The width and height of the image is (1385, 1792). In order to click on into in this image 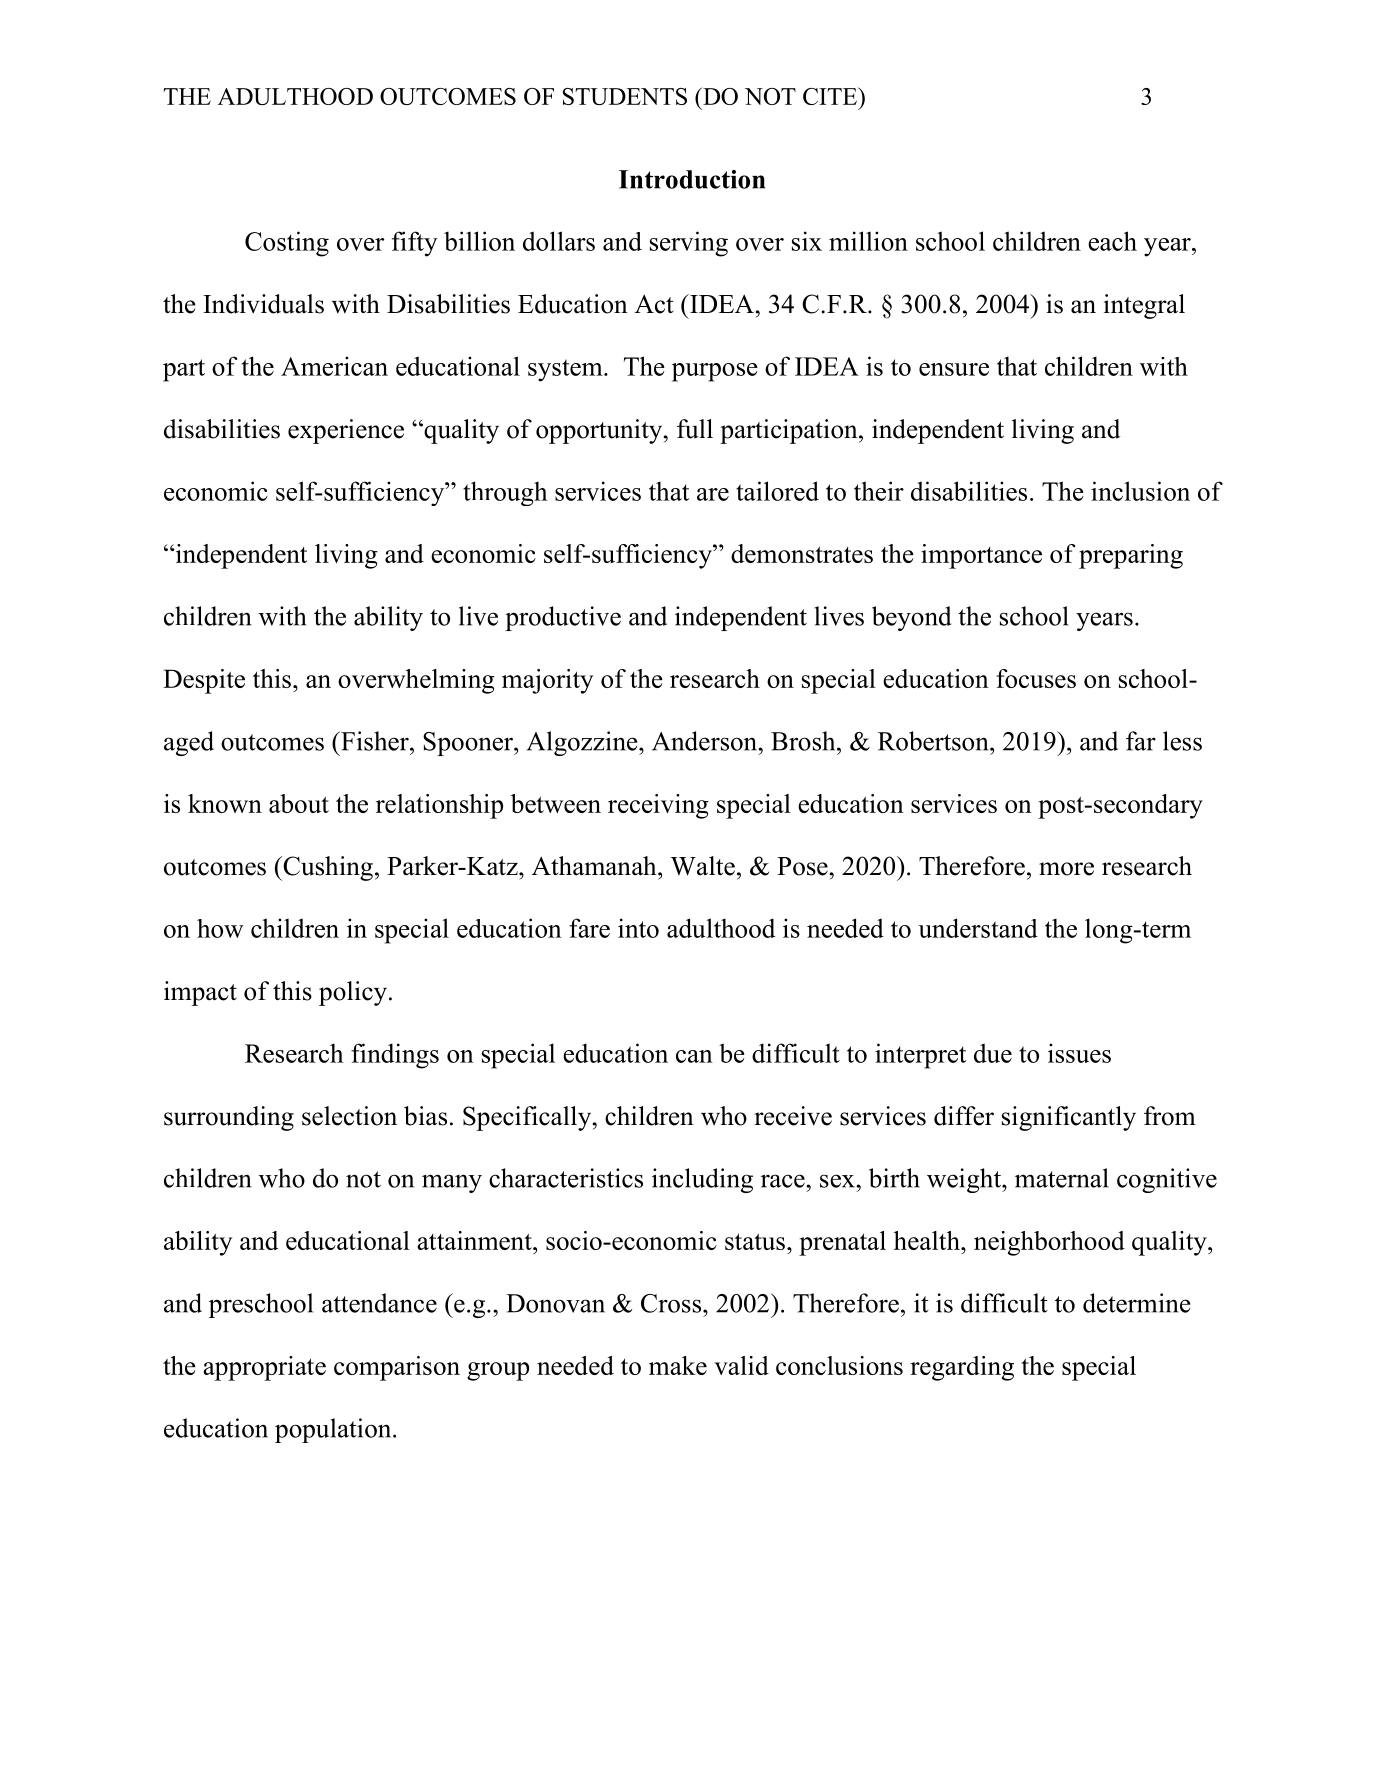, I will do `click(638, 928)`.
